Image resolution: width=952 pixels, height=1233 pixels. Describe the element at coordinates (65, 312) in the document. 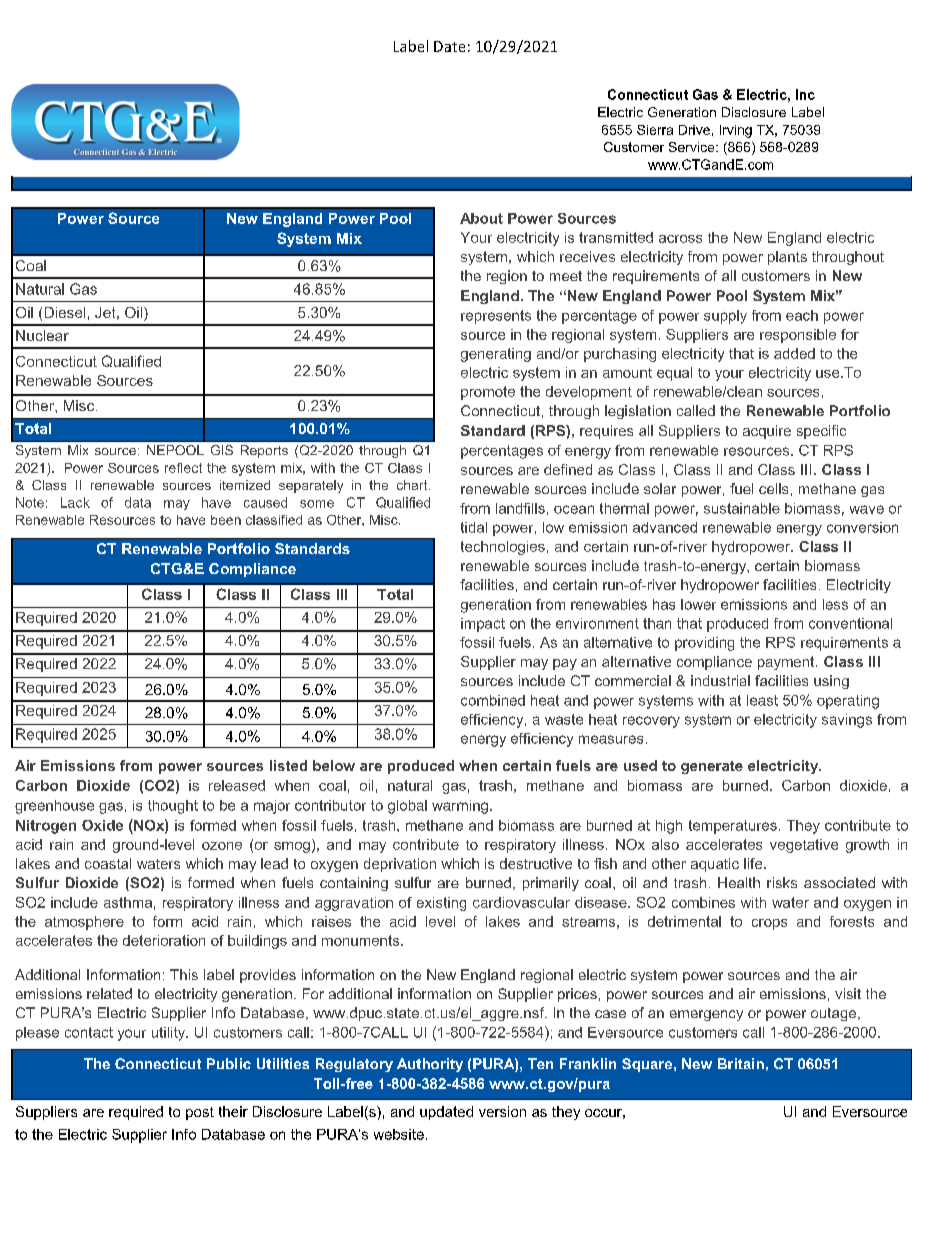

I see `Diesel` at that location.
